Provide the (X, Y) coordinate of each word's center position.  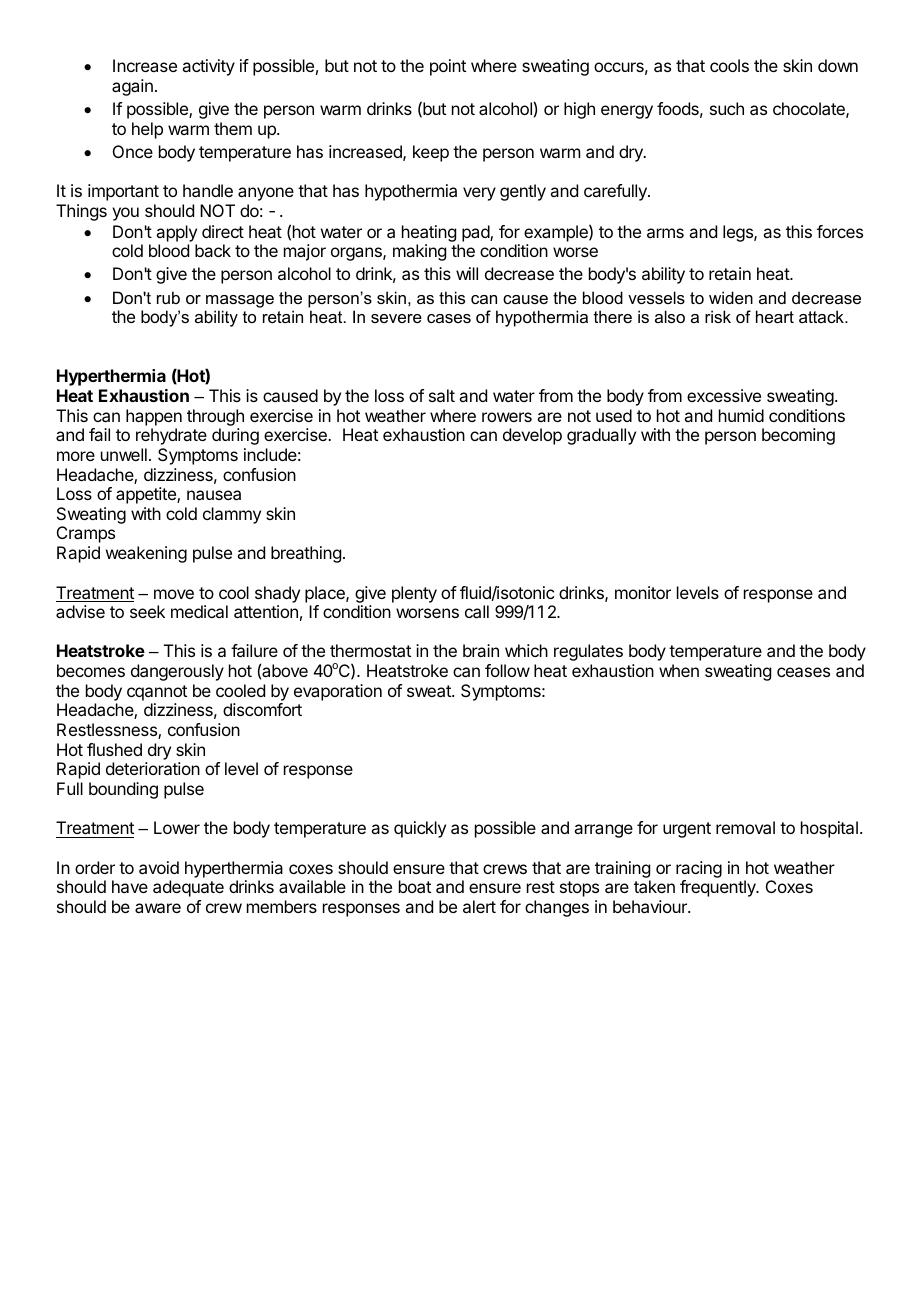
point (448, 67)
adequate (188, 888)
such (727, 108)
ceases (803, 672)
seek (147, 611)
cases (449, 318)
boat (415, 886)
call (477, 611)
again (132, 87)
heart (775, 316)
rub (168, 297)
